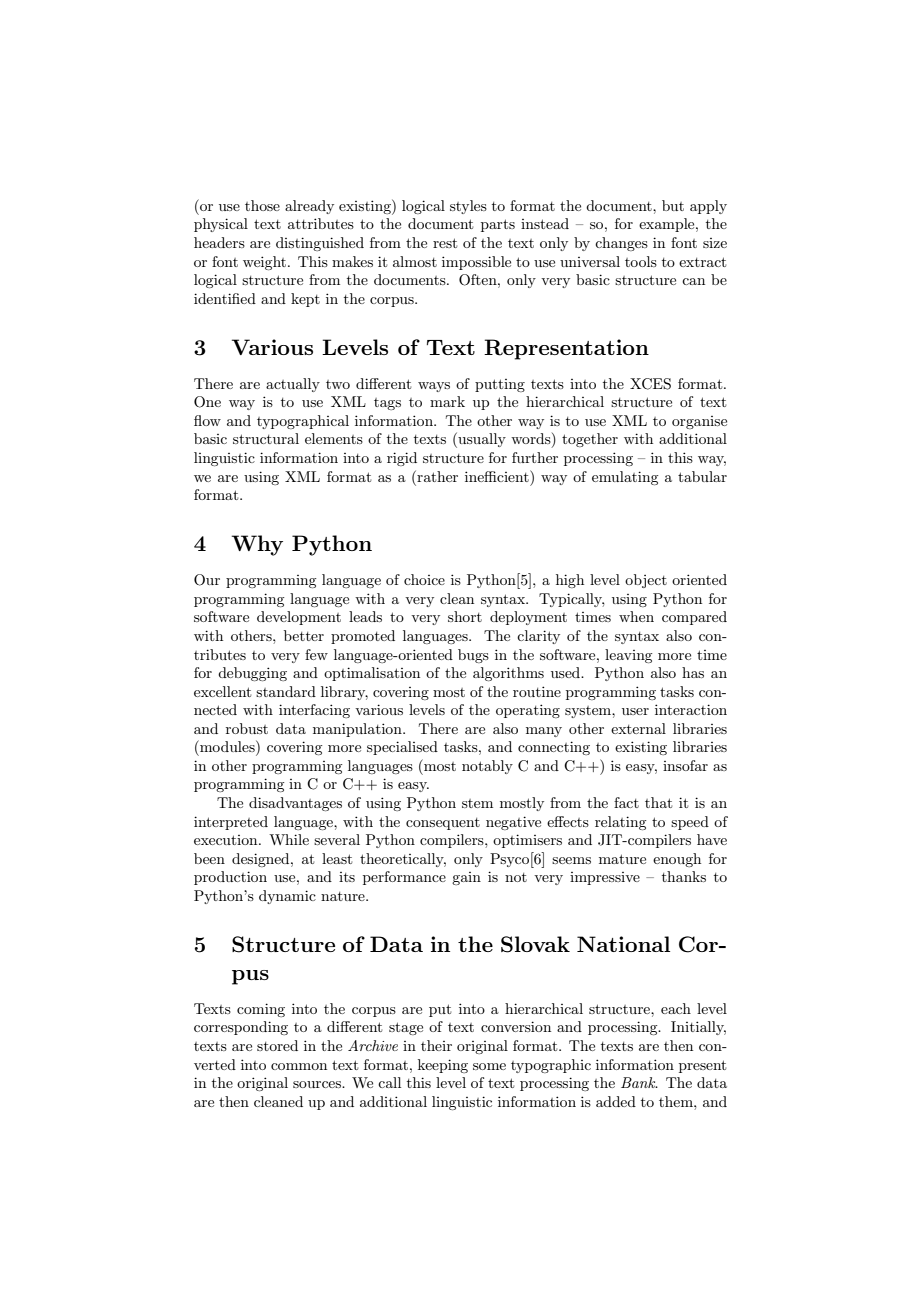  I want to click on keeping, so click(443, 1066).
